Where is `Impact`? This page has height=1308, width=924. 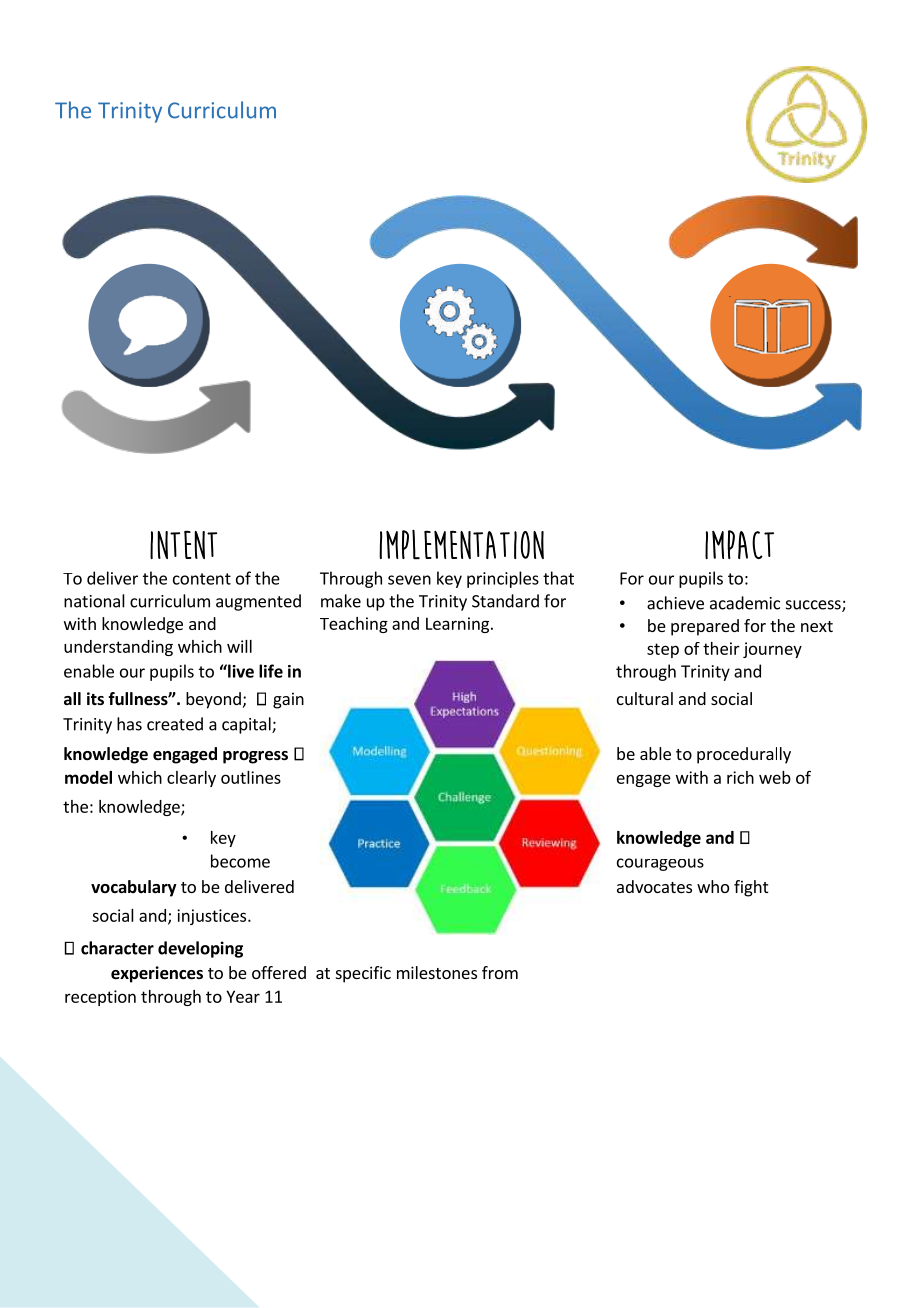
Impact is located at coordinates (739, 544).
